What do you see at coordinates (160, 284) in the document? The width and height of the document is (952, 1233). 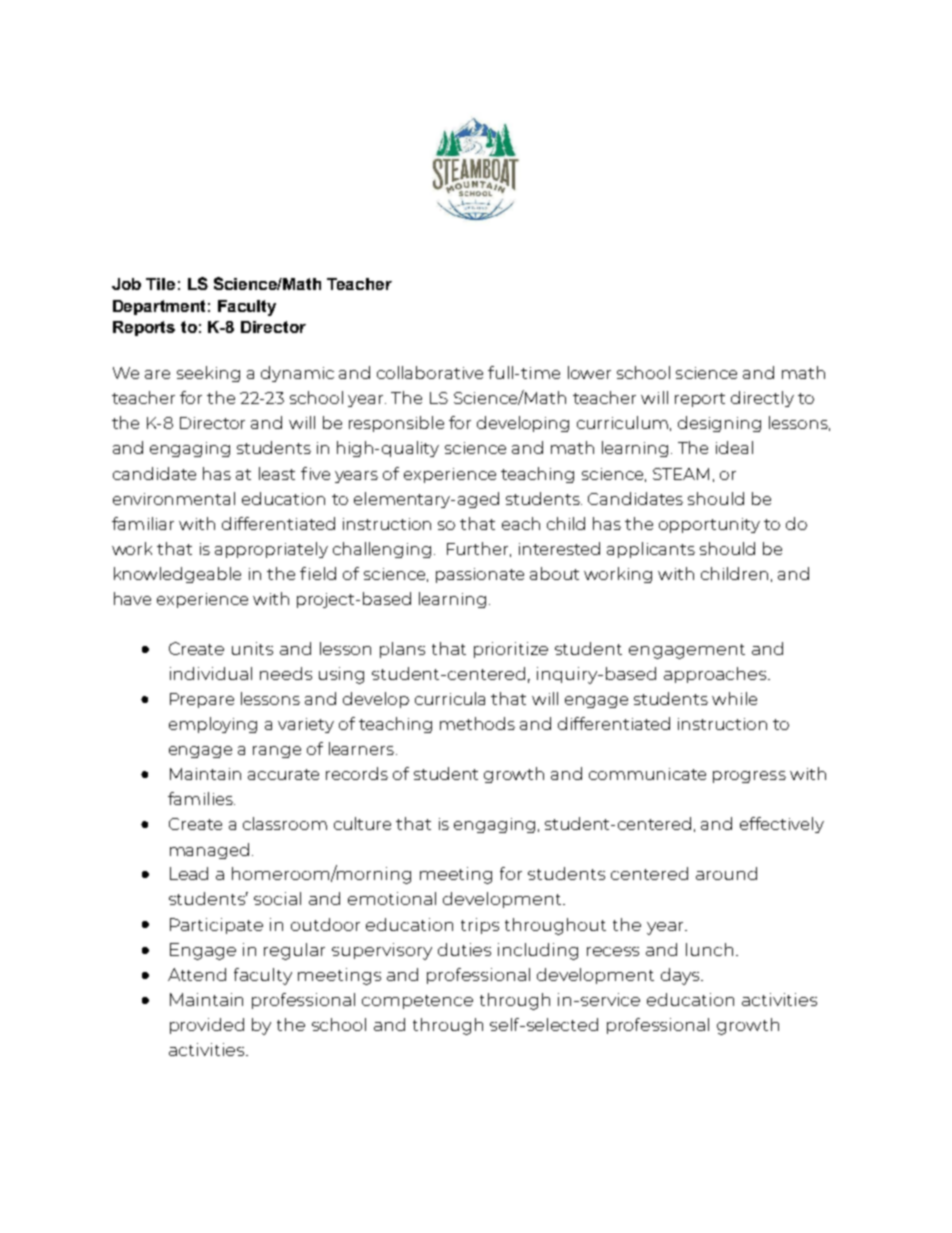 I see `Tile` at bounding box center [160, 284].
